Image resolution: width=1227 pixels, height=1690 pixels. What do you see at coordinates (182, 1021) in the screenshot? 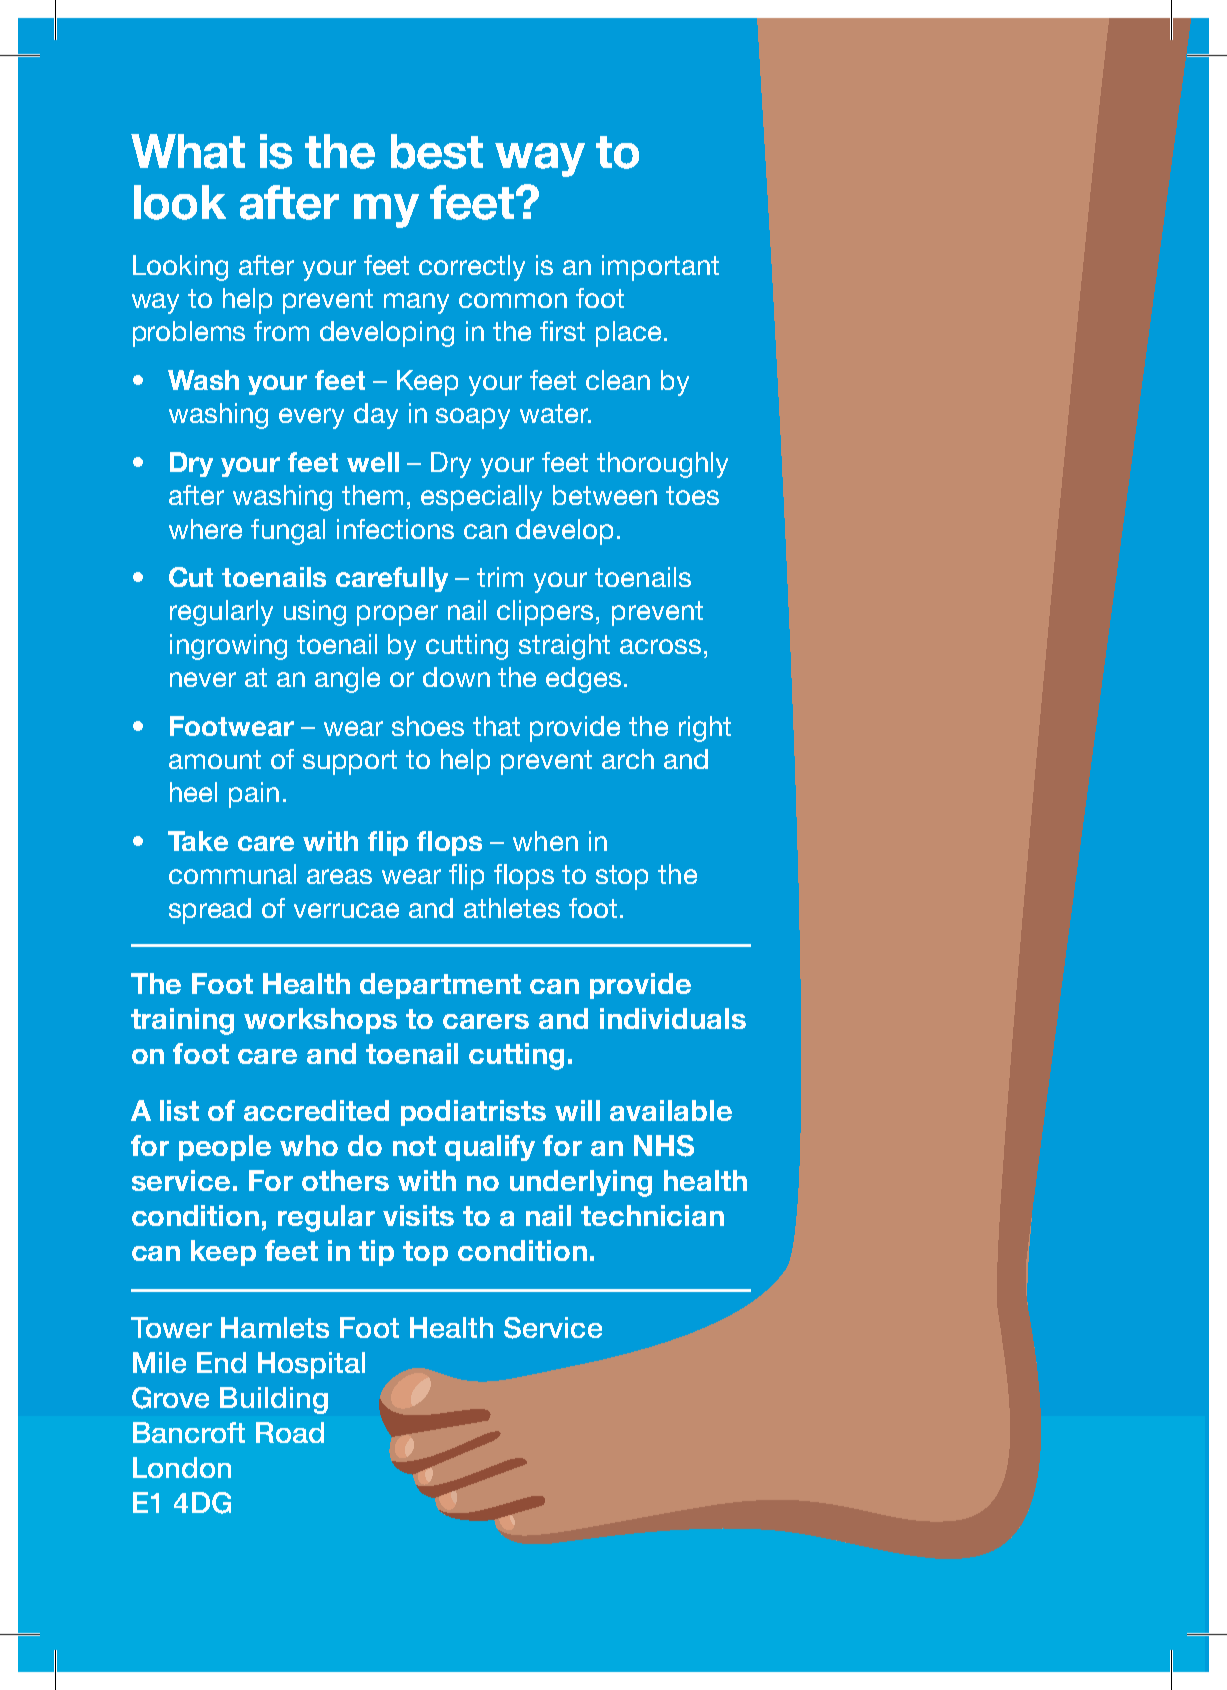
I see `training` at bounding box center [182, 1021].
